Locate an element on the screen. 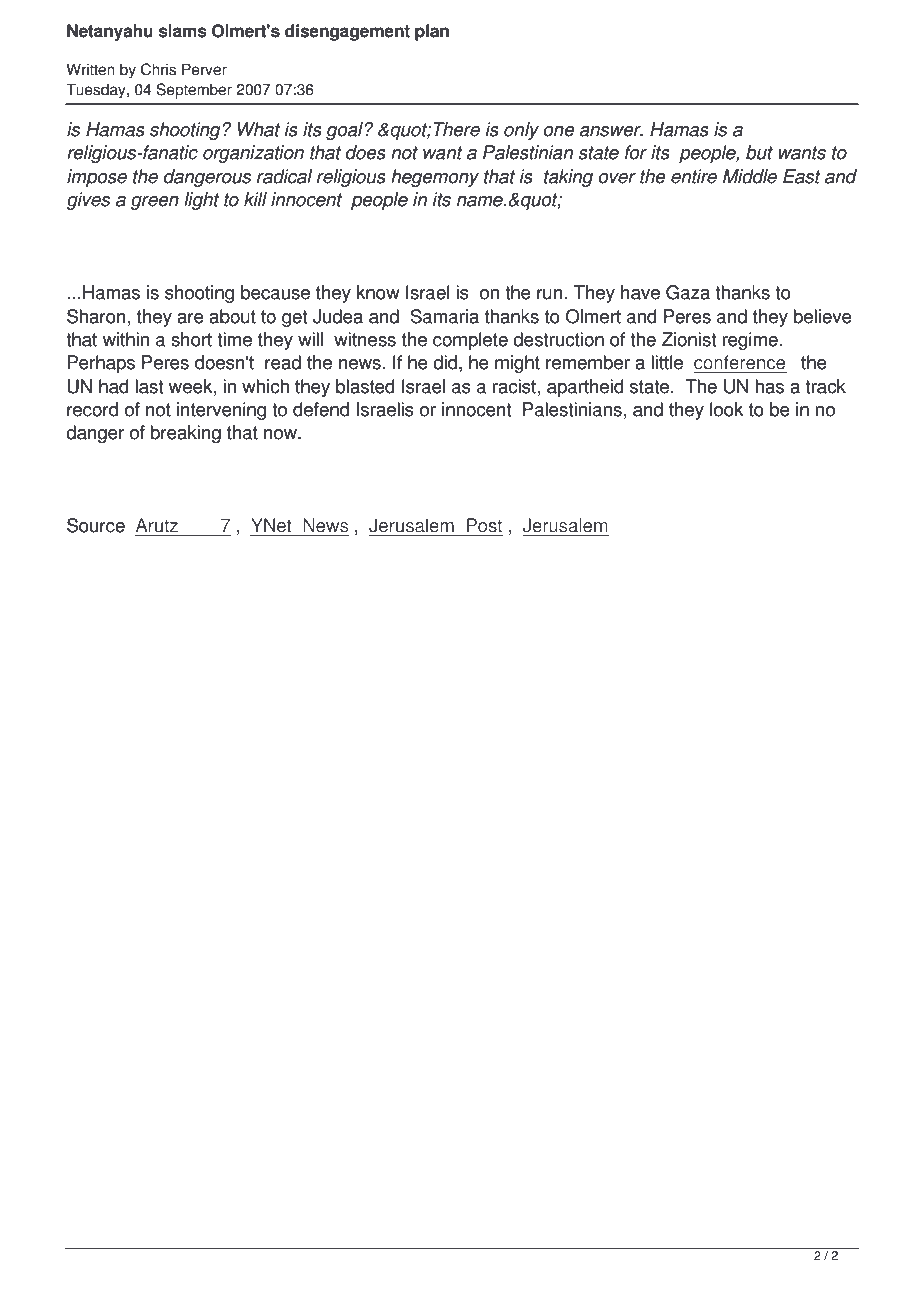  because is located at coordinates (275, 292).
